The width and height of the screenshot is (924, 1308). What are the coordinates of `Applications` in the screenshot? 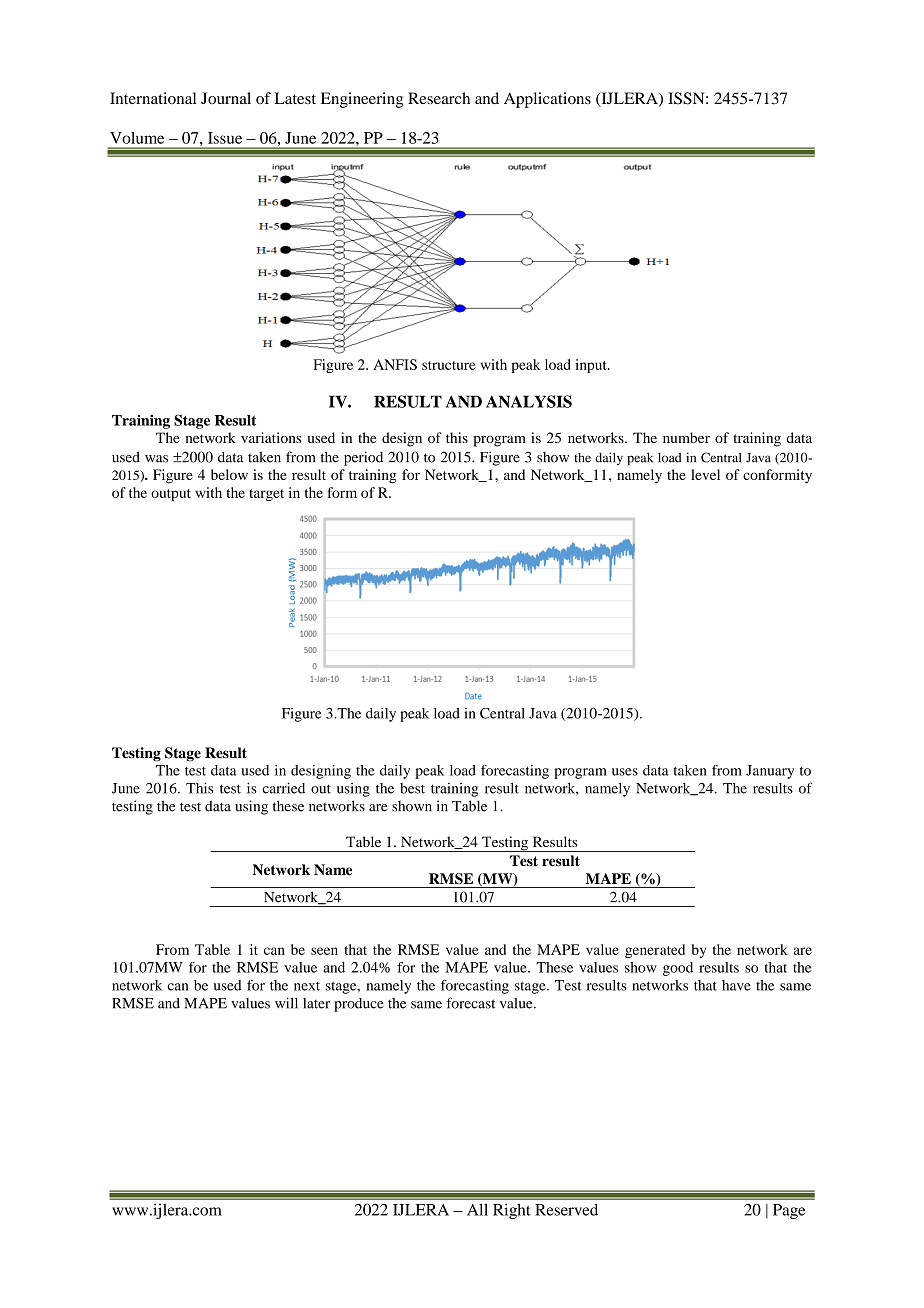 It's located at (547, 100).
